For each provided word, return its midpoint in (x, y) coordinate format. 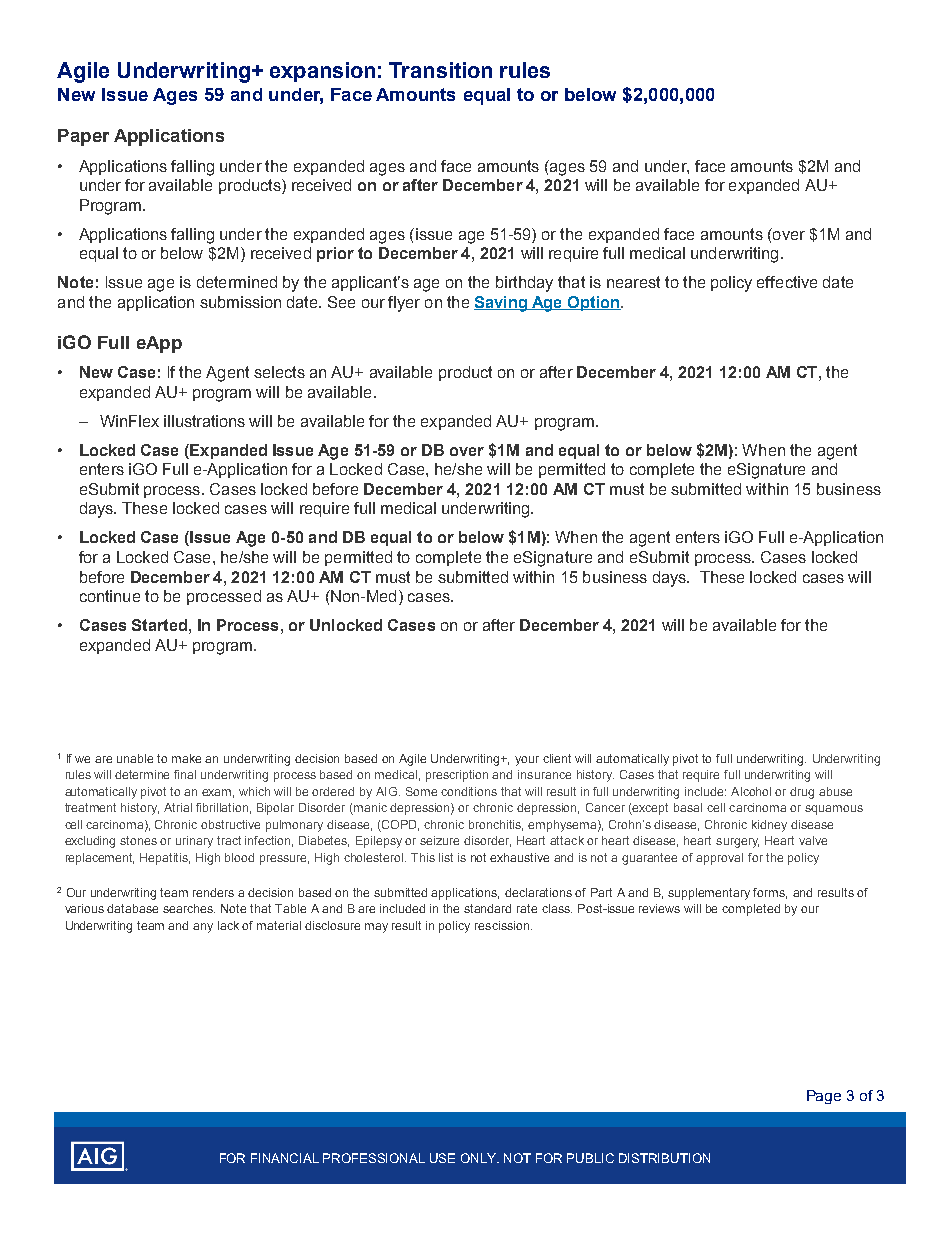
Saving (501, 304)
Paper (83, 137)
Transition (440, 70)
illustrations (204, 421)
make (186, 758)
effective (787, 282)
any (203, 928)
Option (594, 303)
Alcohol (751, 791)
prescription (457, 776)
